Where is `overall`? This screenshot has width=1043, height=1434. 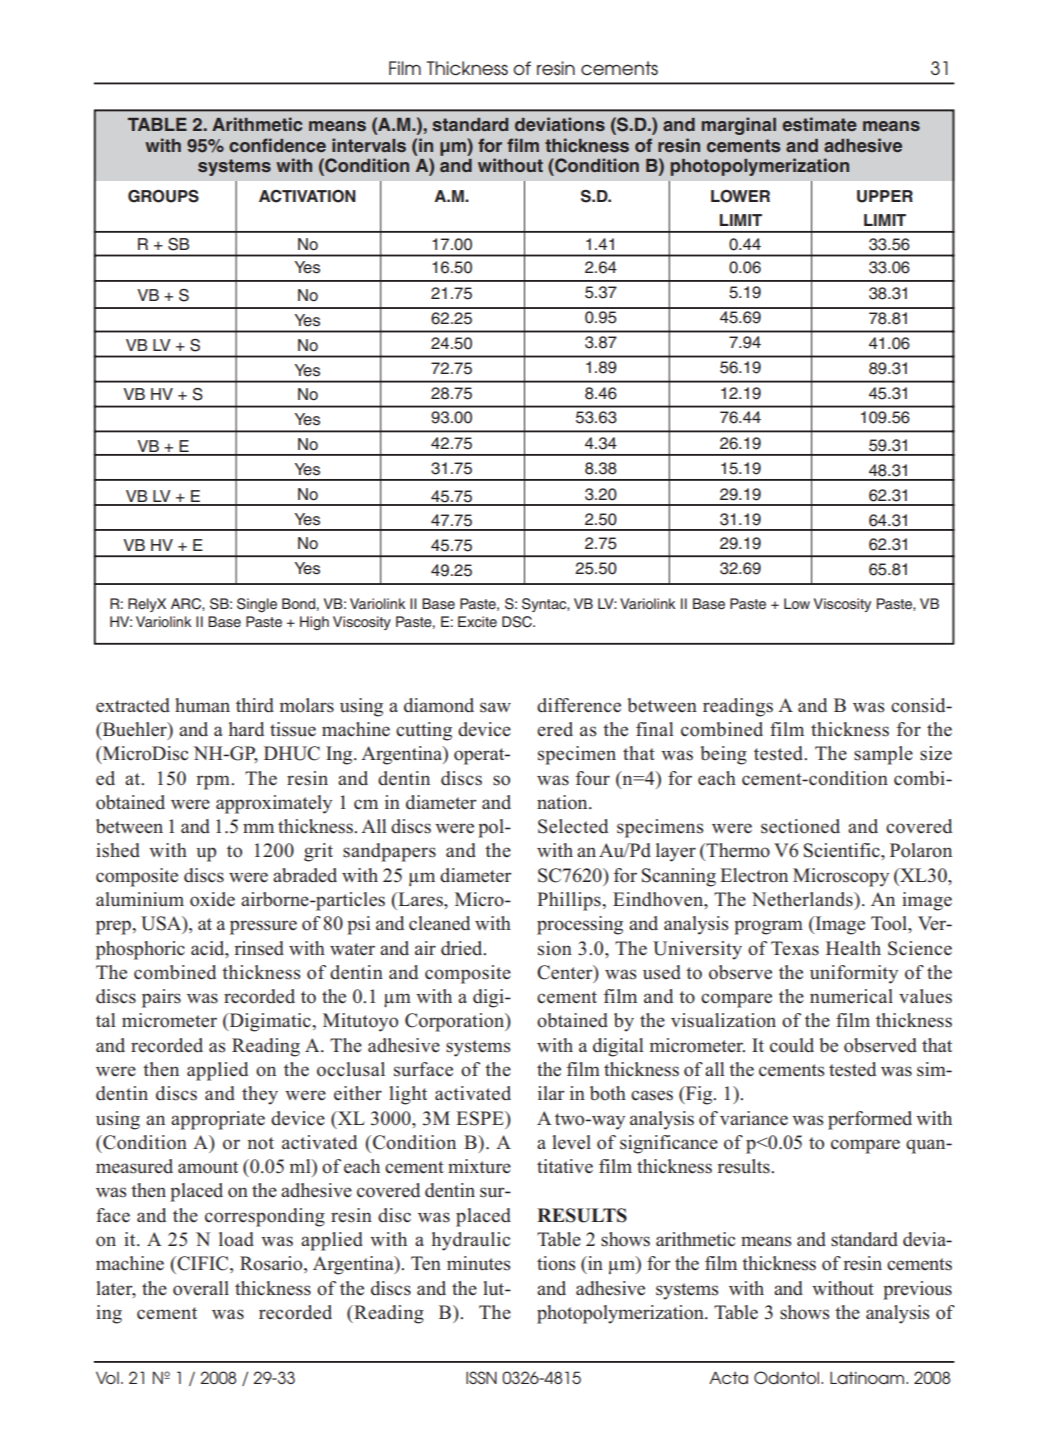 overall is located at coordinates (201, 1288).
